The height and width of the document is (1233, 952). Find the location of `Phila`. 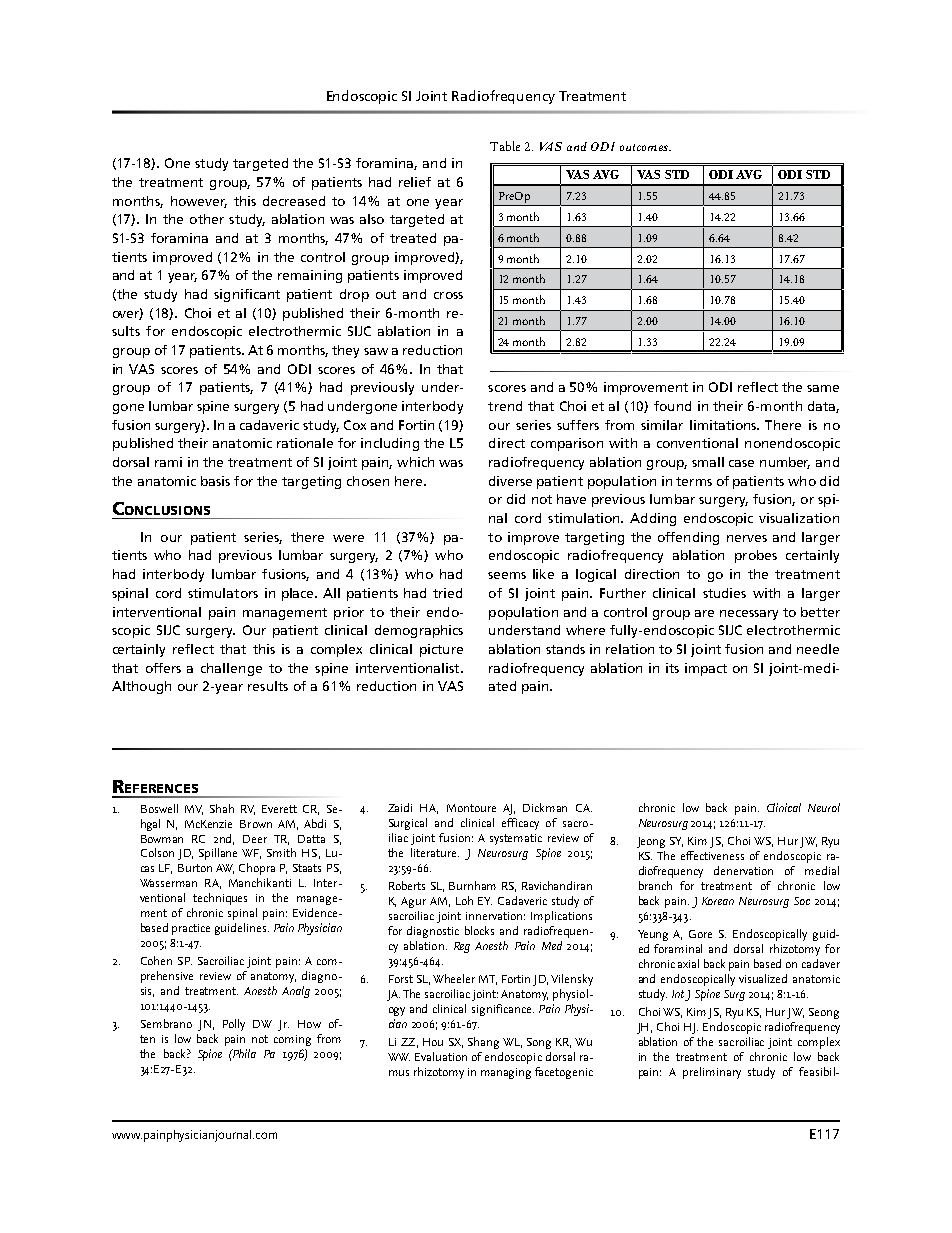

Phila is located at coordinates (244, 1053).
